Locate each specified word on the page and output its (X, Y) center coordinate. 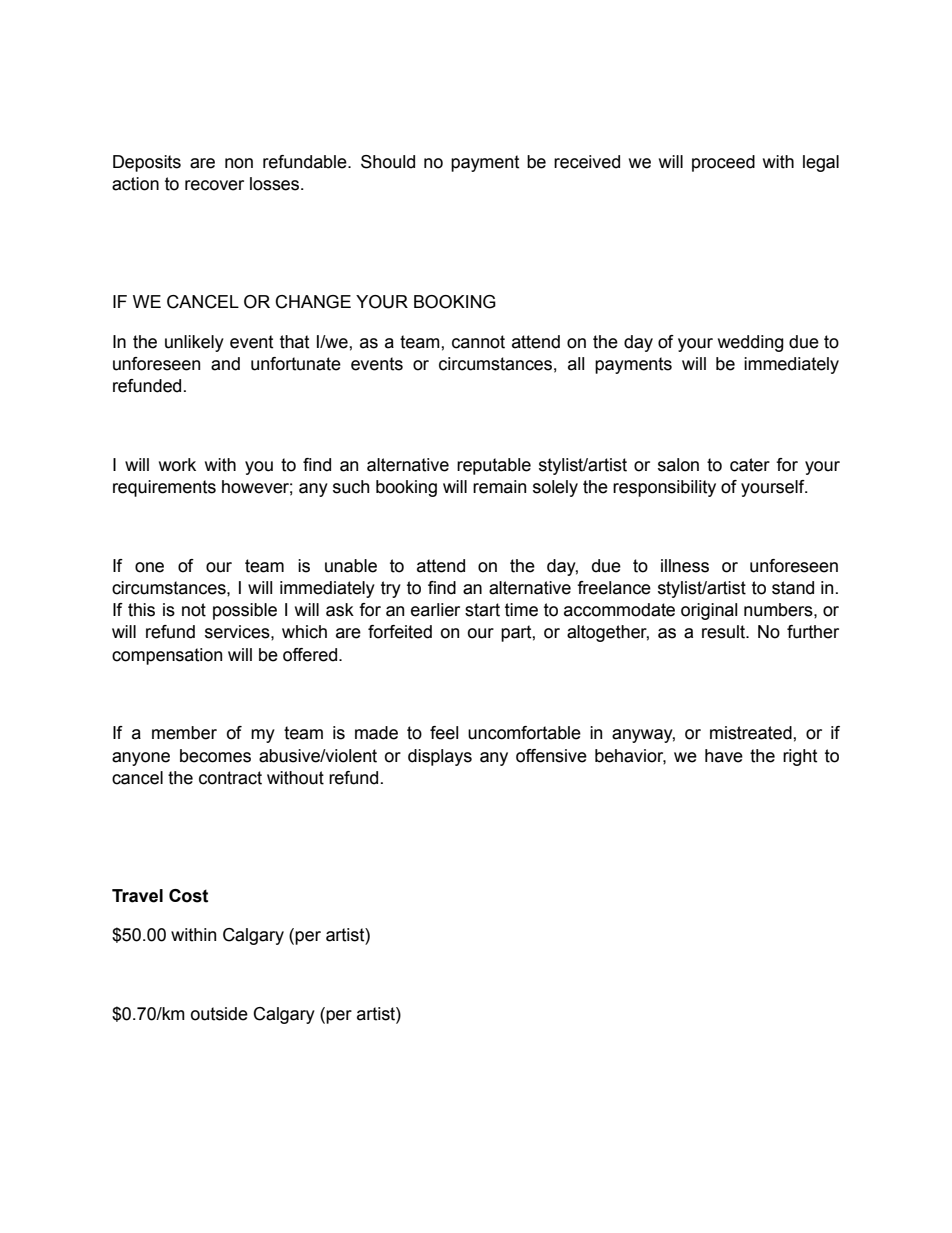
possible (245, 611)
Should (388, 162)
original (709, 611)
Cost (188, 896)
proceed (723, 163)
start (482, 610)
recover (214, 185)
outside (219, 1014)
